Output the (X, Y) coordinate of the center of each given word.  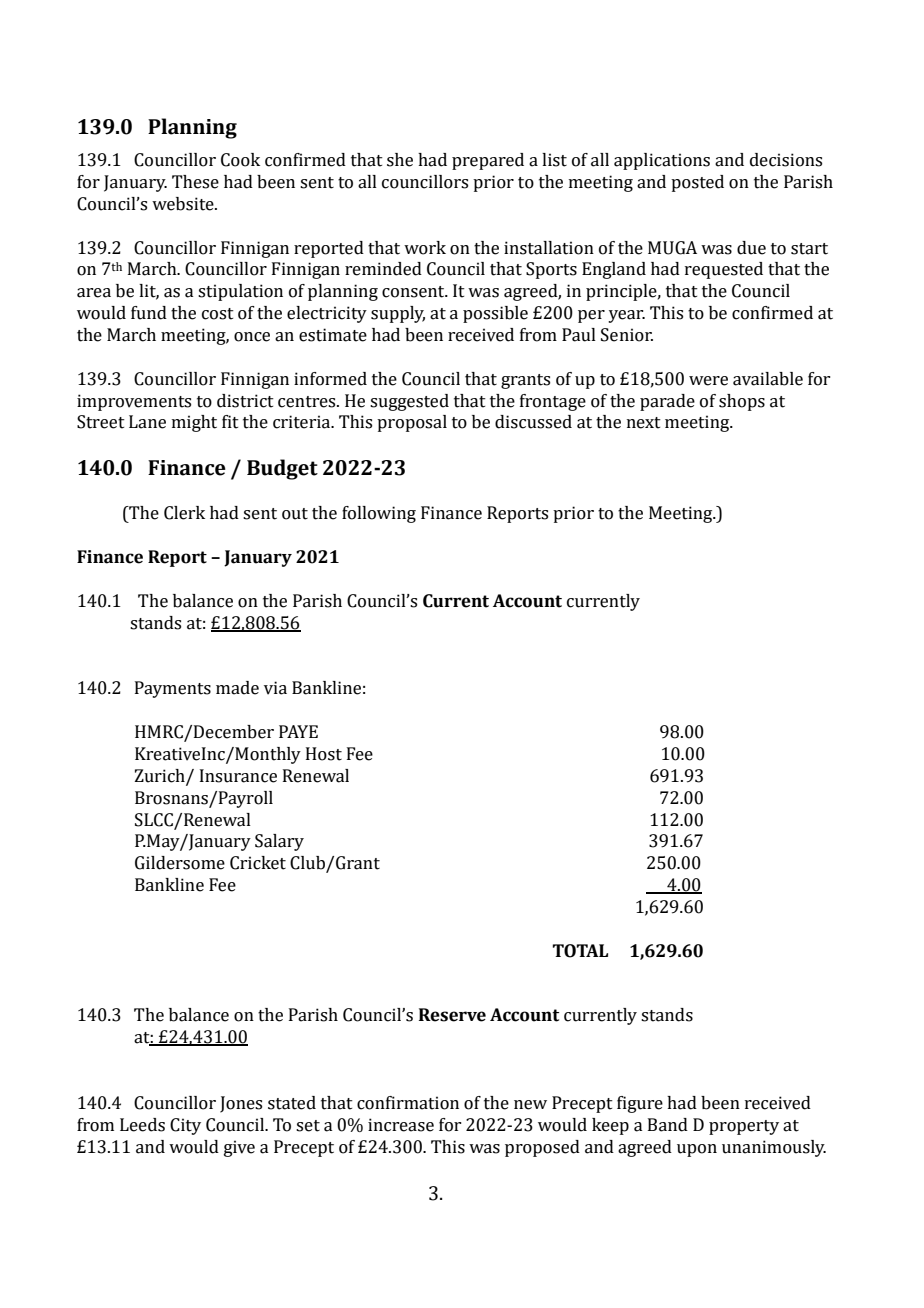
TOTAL (580, 951)
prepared (488, 161)
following (379, 514)
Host (324, 754)
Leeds (142, 1125)
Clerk (184, 513)
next (644, 423)
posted (697, 183)
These (195, 182)
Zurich (161, 776)
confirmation (408, 1103)
